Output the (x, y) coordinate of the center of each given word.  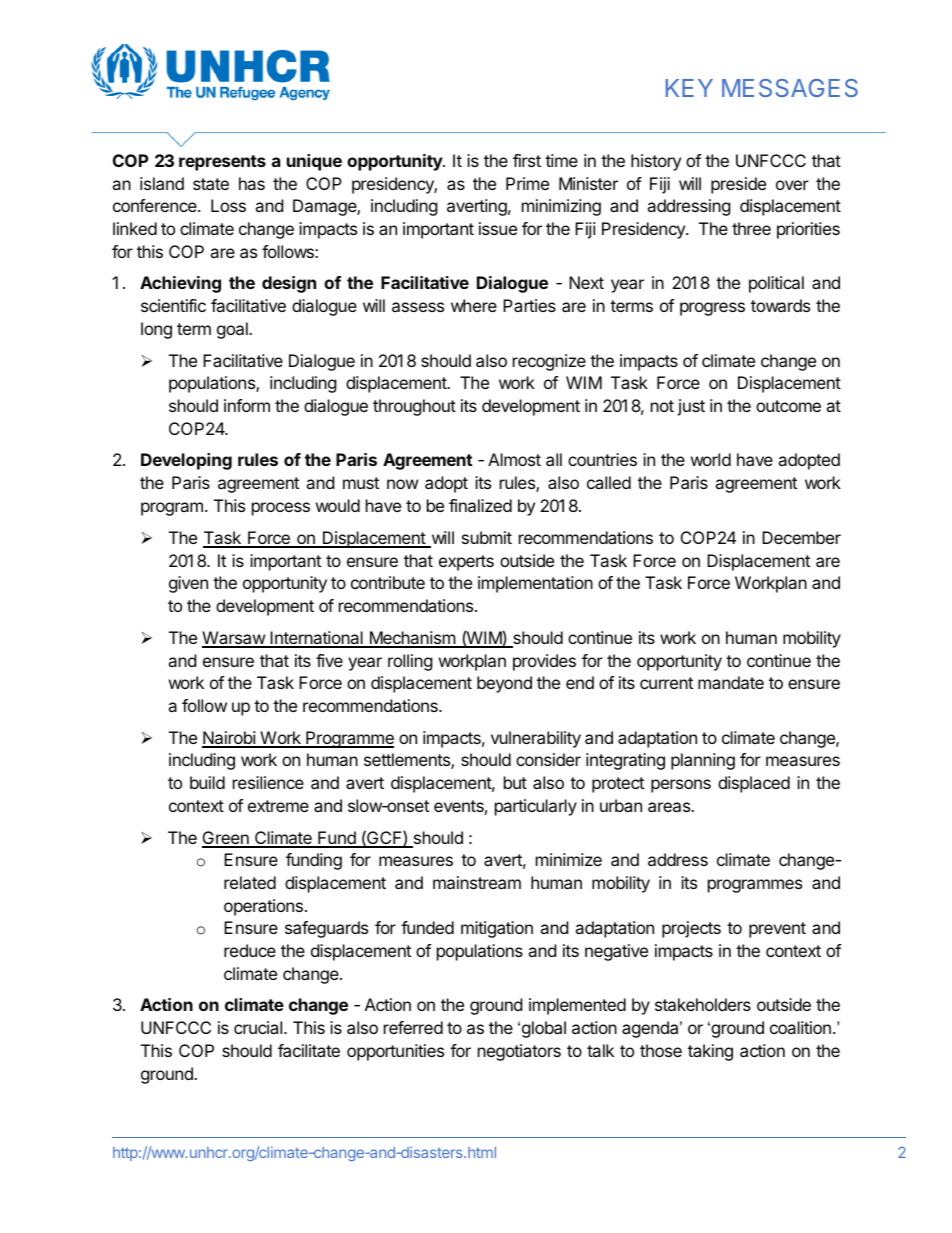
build (207, 782)
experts (466, 563)
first (527, 160)
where (474, 305)
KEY (689, 88)
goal (233, 330)
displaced (754, 784)
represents (222, 163)
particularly (536, 807)
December (801, 537)
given (188, 584)
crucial (259, 1027)
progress (712, 309)
